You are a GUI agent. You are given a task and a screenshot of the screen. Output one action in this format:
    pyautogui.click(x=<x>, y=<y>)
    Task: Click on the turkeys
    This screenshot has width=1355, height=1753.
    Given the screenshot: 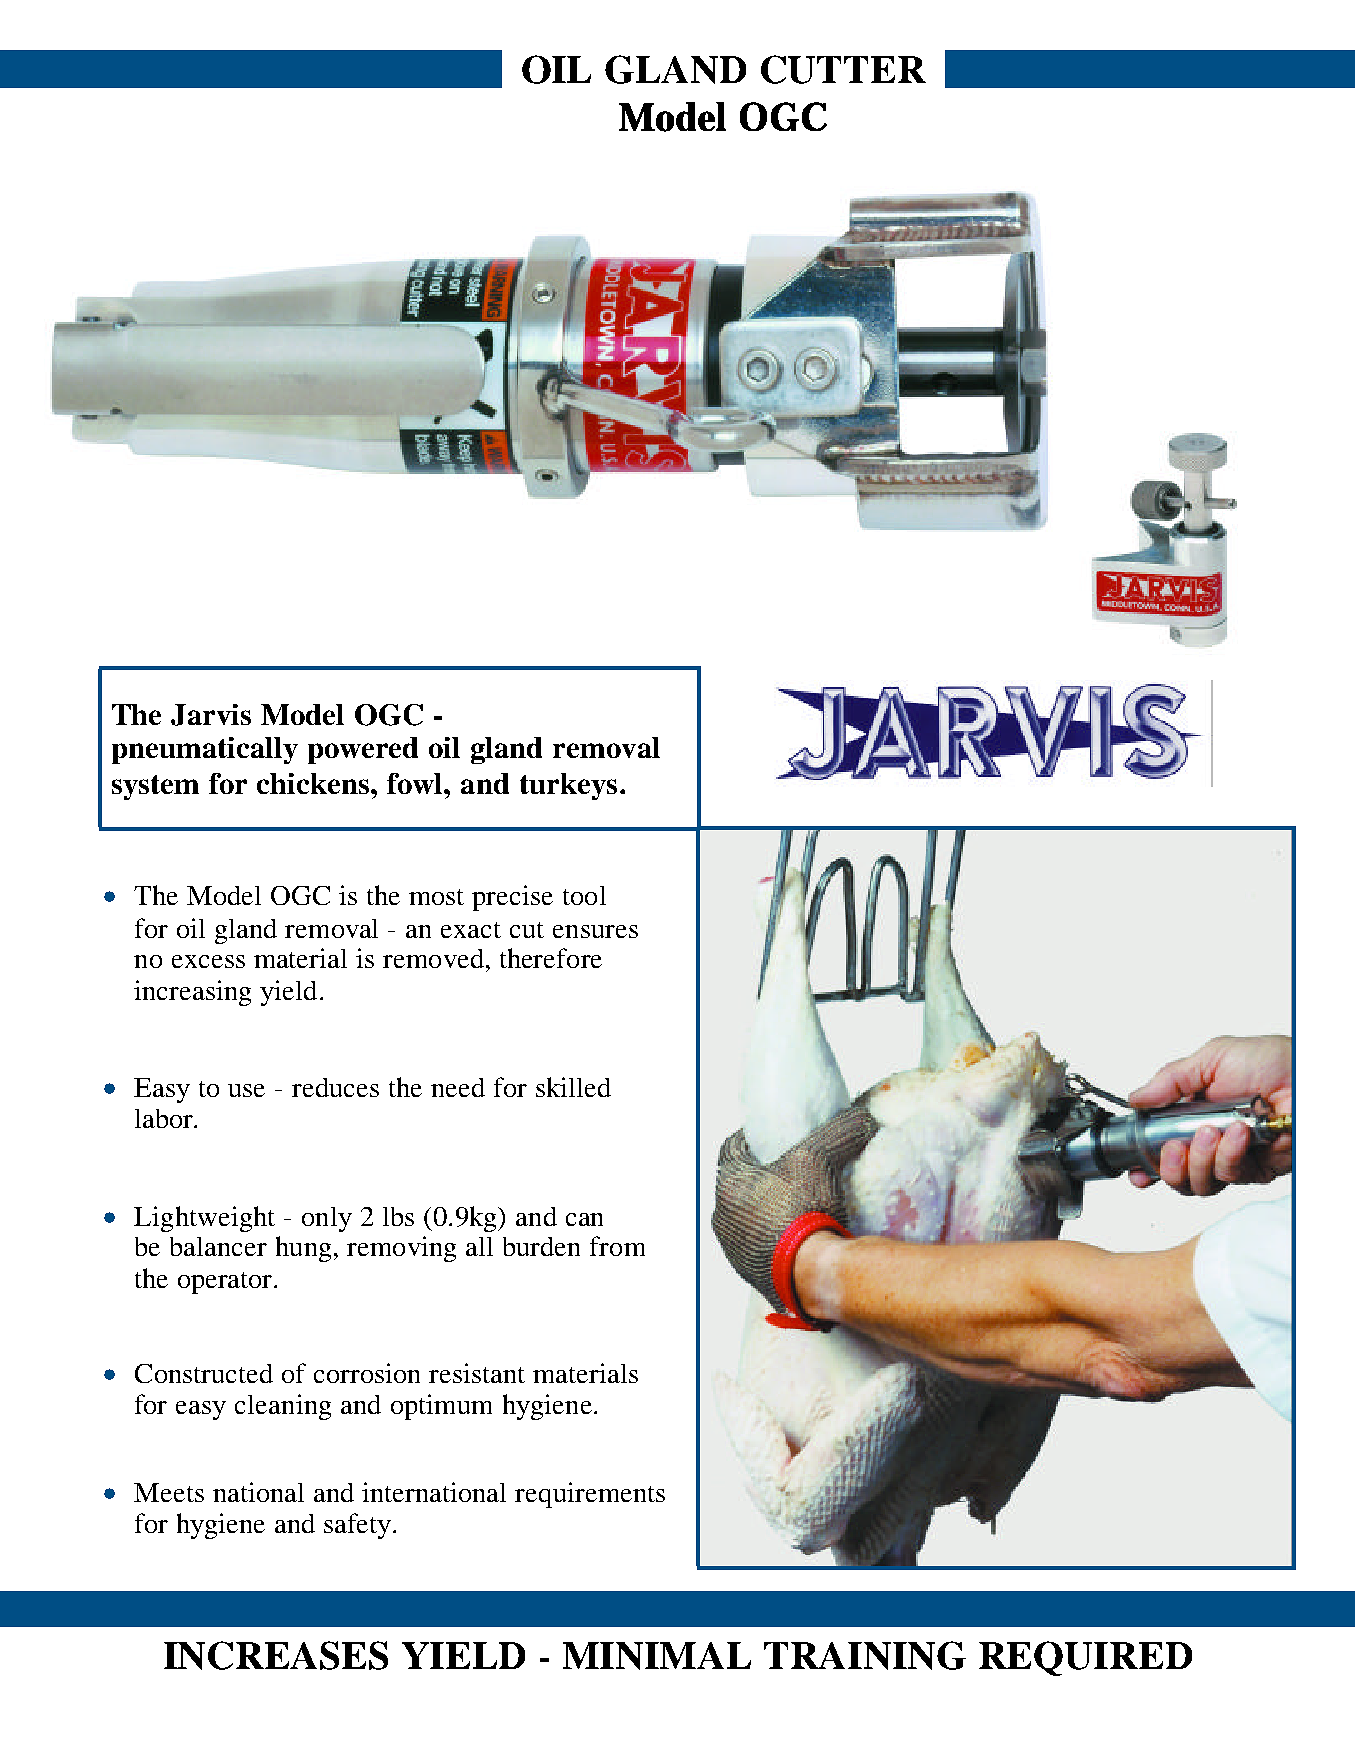 What is the action you would take?
    pyautogui.click(x=568, y=786)
